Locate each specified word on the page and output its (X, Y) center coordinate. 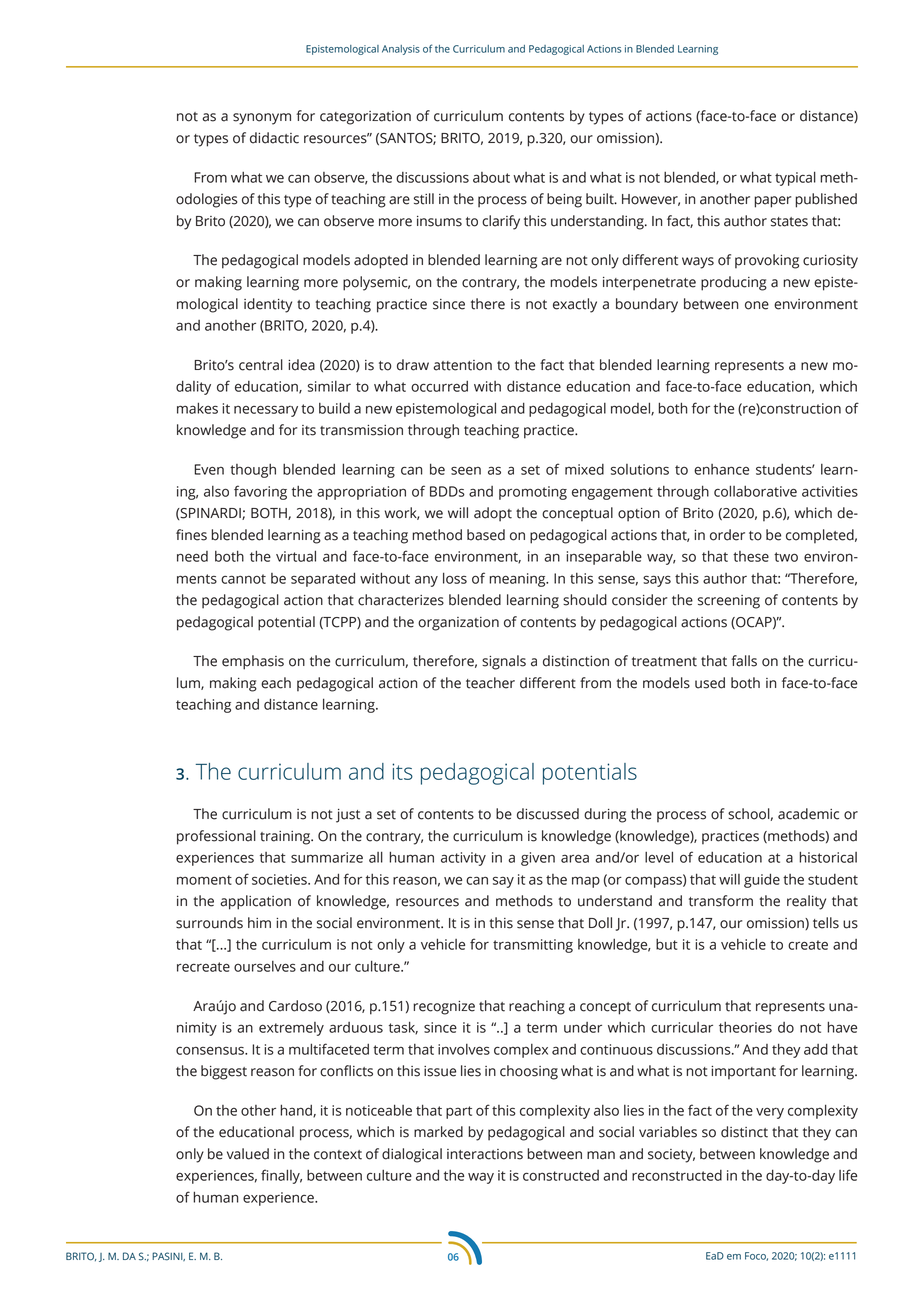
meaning (518, 580)
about (491, 177)
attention (462, 365)
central (261, 365)
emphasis (253, 662)
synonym (262, 119)
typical (795, 178)
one (757, 305)
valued (248, 1154)
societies (280, 879)
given (538, 859)
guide (762, 880)
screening (729, 602)
